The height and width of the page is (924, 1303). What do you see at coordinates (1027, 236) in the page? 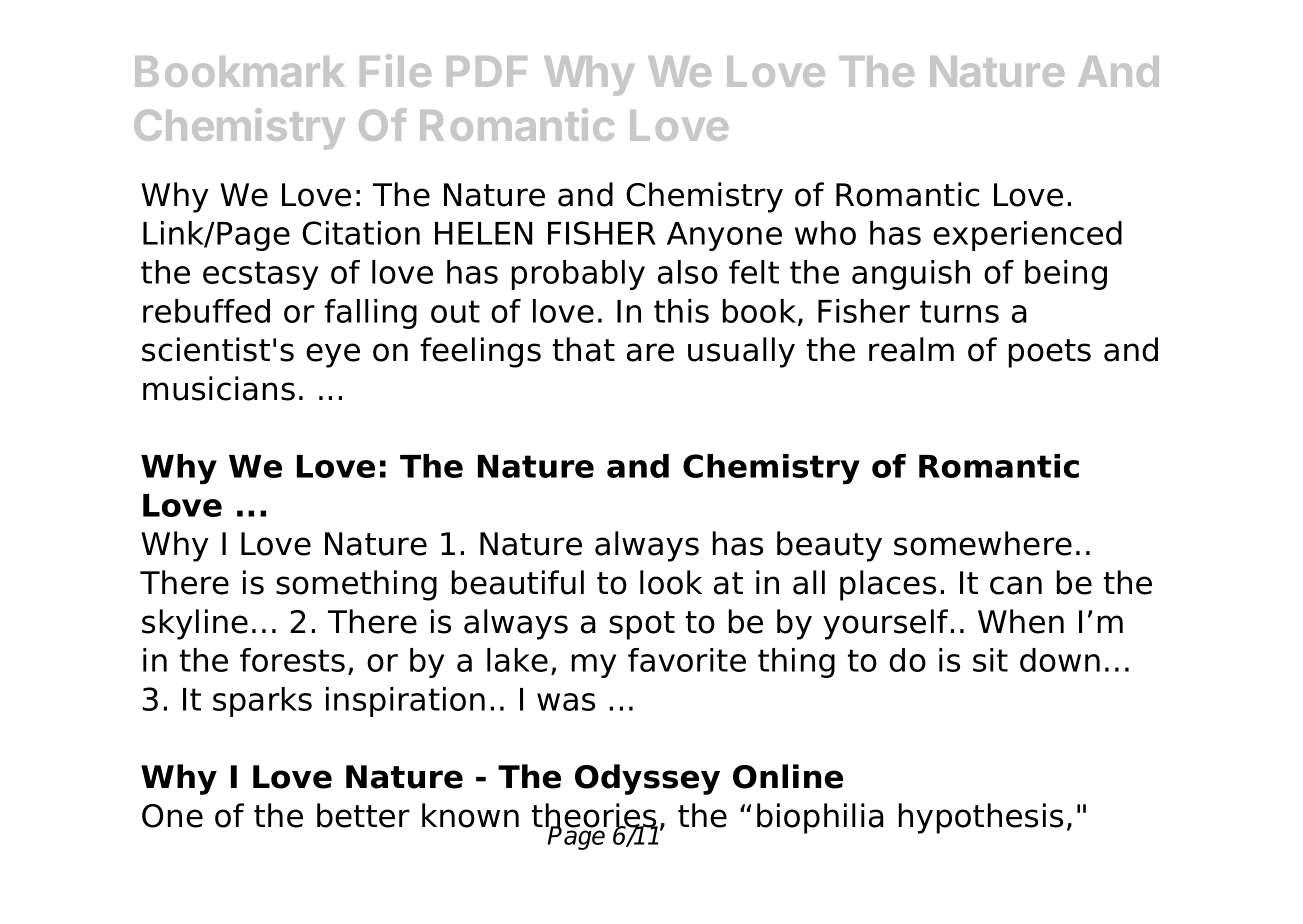
I see `experienced` at bounding box center [1027, 236].
